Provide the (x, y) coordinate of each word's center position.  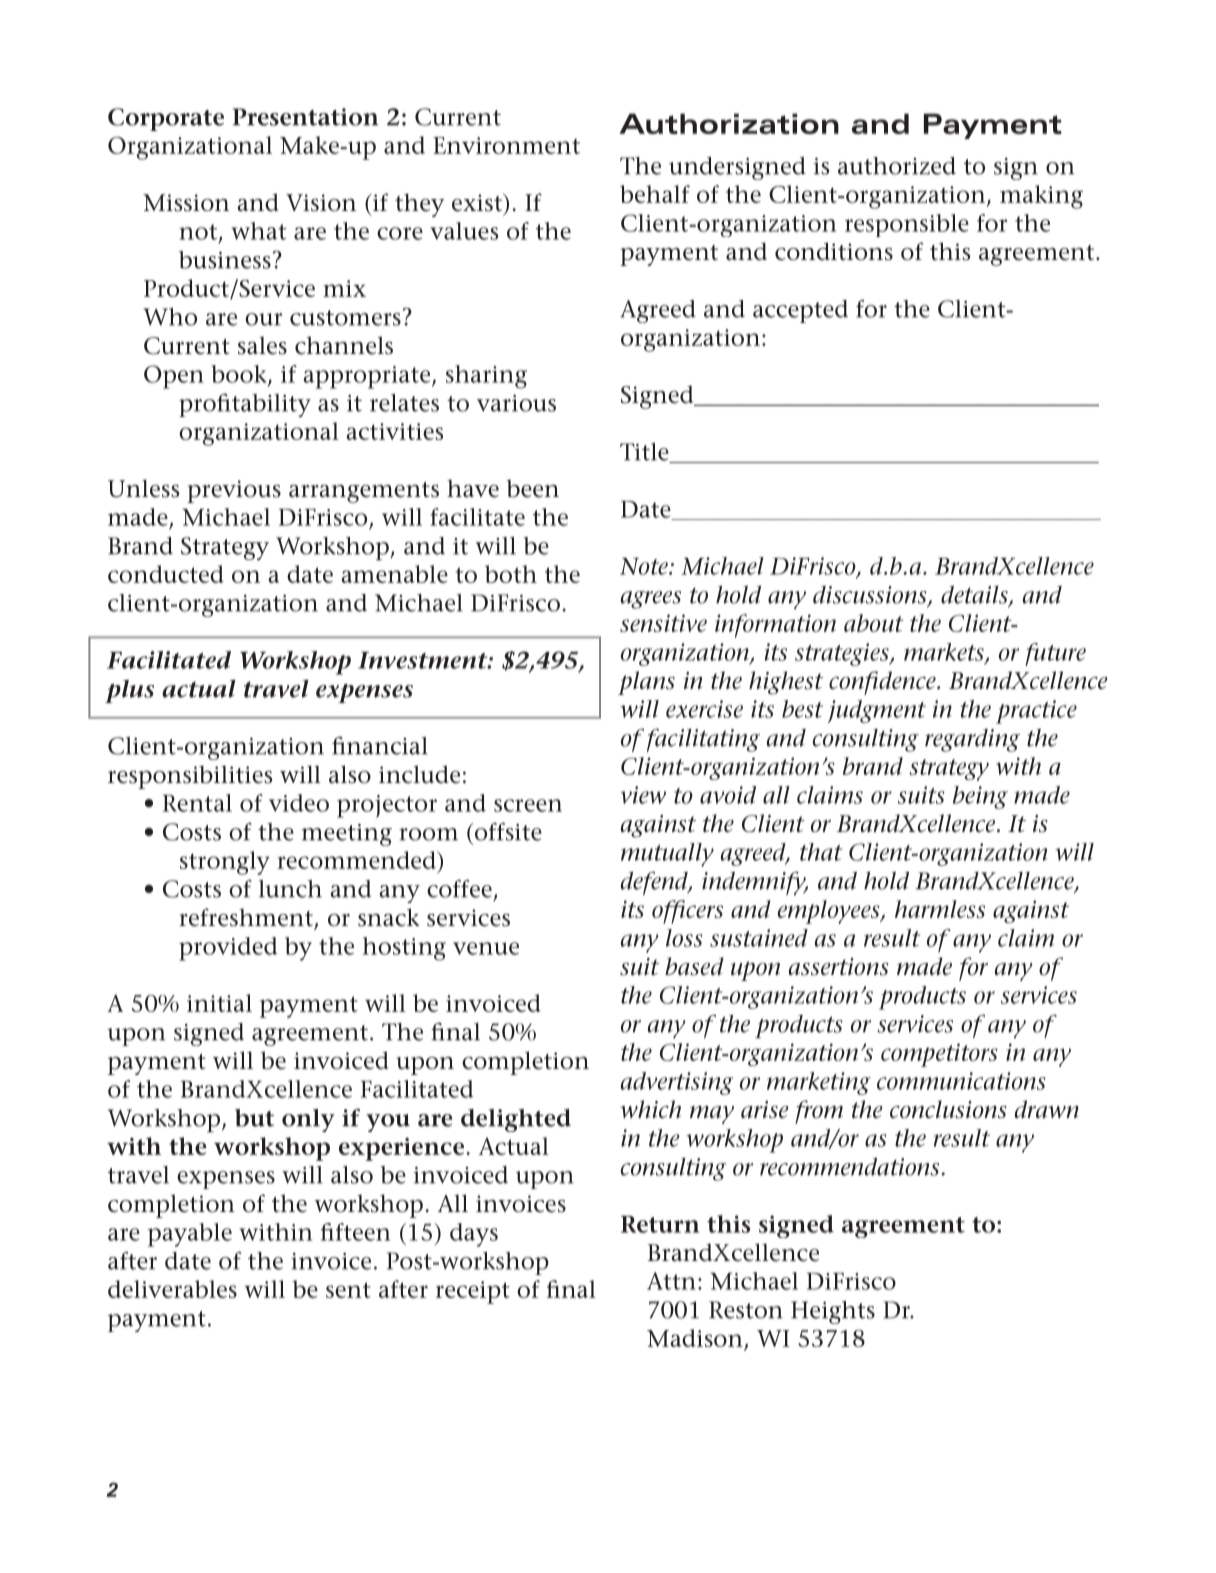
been (532, 488)
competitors (939, 1055)
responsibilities (190, 777)
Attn (671, 1281)
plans (646, 683)
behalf (655, 194)
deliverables (172, 1289)
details (975, 596)
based (694, 966)
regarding (972, 740)
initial (219, 1003)
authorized (897, 166)
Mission (186, 203)
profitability (245, 405)
